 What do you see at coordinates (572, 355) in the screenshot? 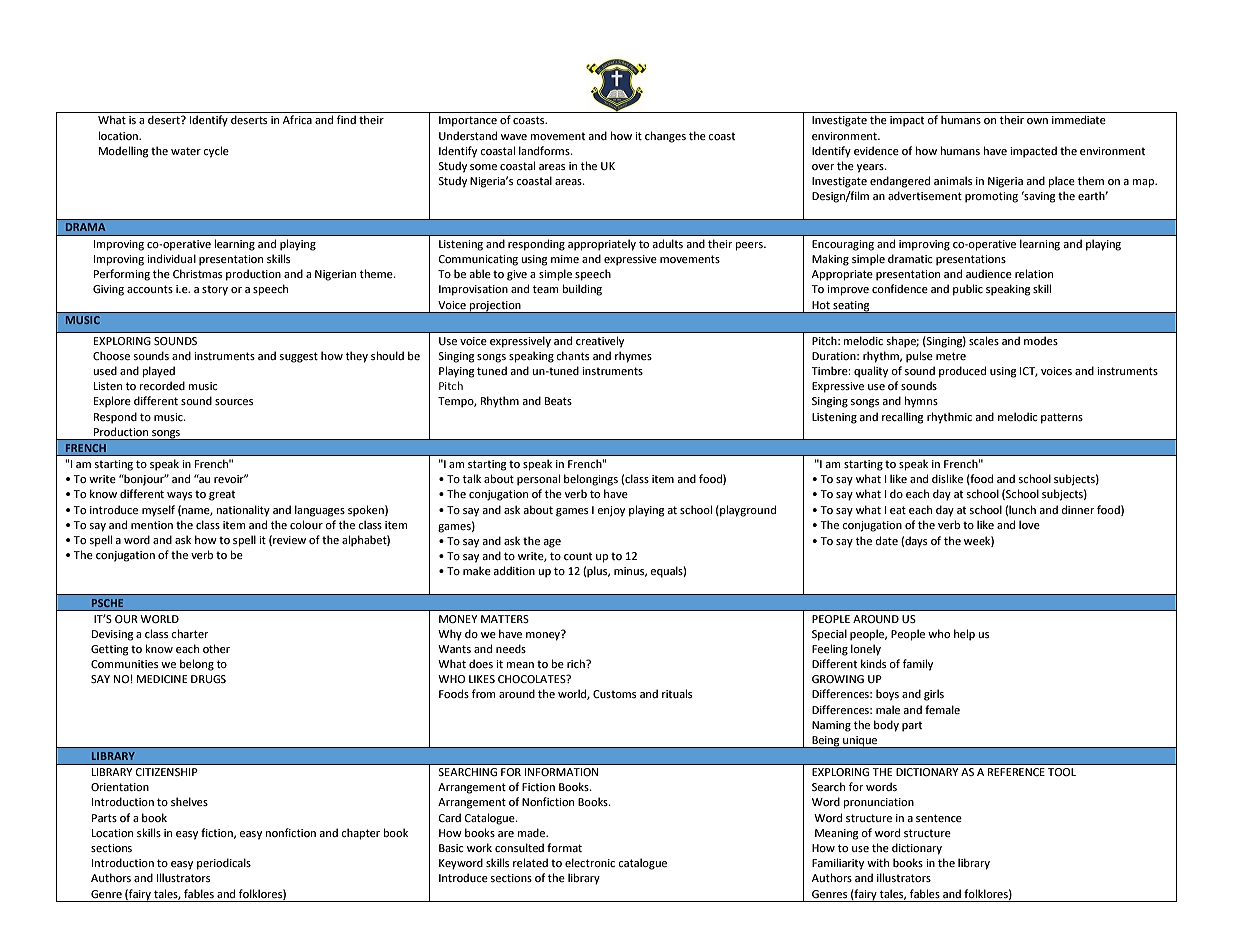
I see `chants` at bounding box center [572, 355].
